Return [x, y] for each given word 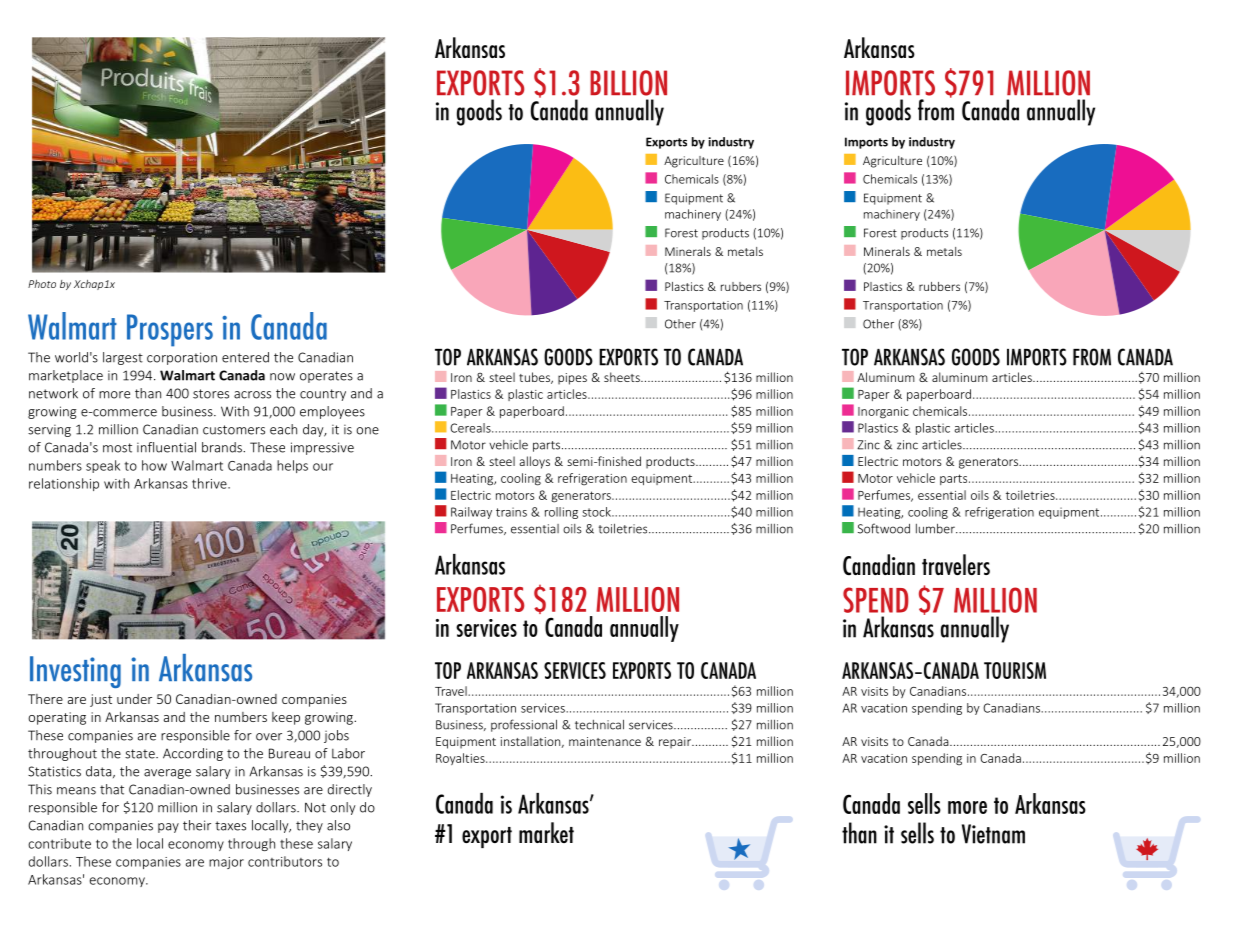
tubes [535, 378]
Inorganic [883, 413]
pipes [572, 379]
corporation [182, 358]
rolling [561, 513]
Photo [42, 284]
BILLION [628, 83]
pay [168, 828]
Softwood [884, 528]
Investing [75, 672]
